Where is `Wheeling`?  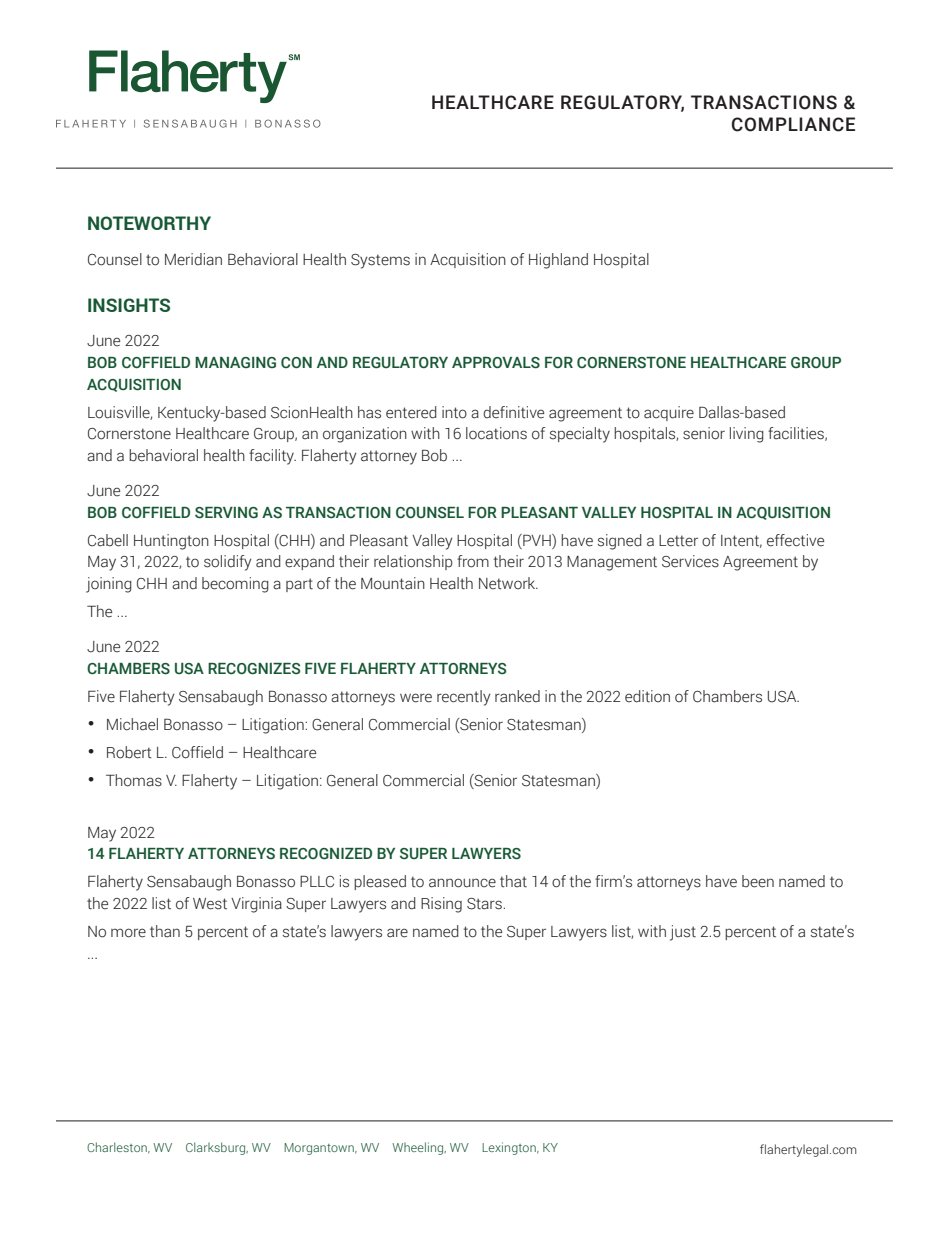 Wheeling is located at coordinates (419, 1148).
